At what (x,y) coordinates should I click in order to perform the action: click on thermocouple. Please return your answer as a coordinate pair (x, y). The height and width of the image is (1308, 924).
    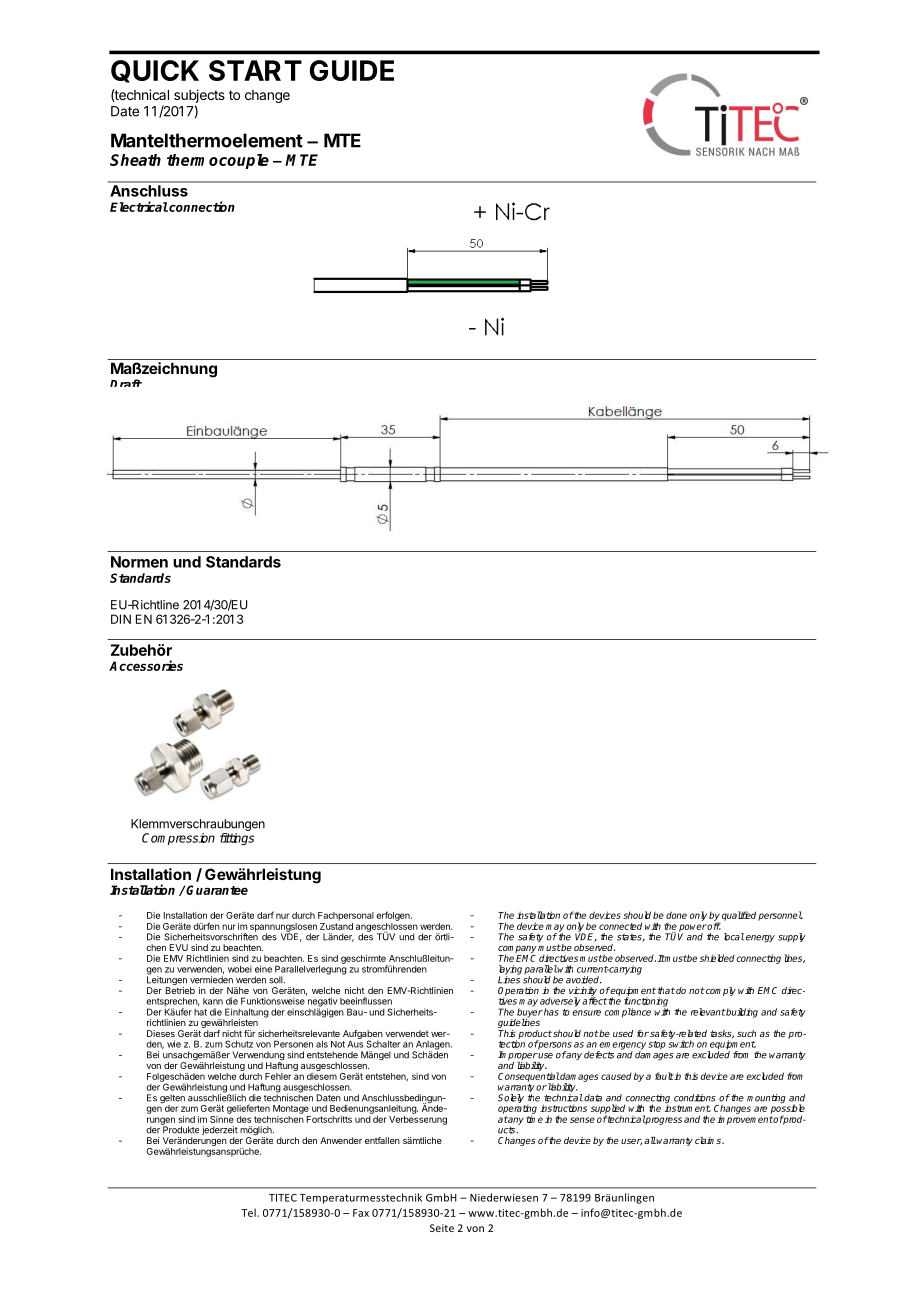
    Looking at the image, I should click on (218, 161).
